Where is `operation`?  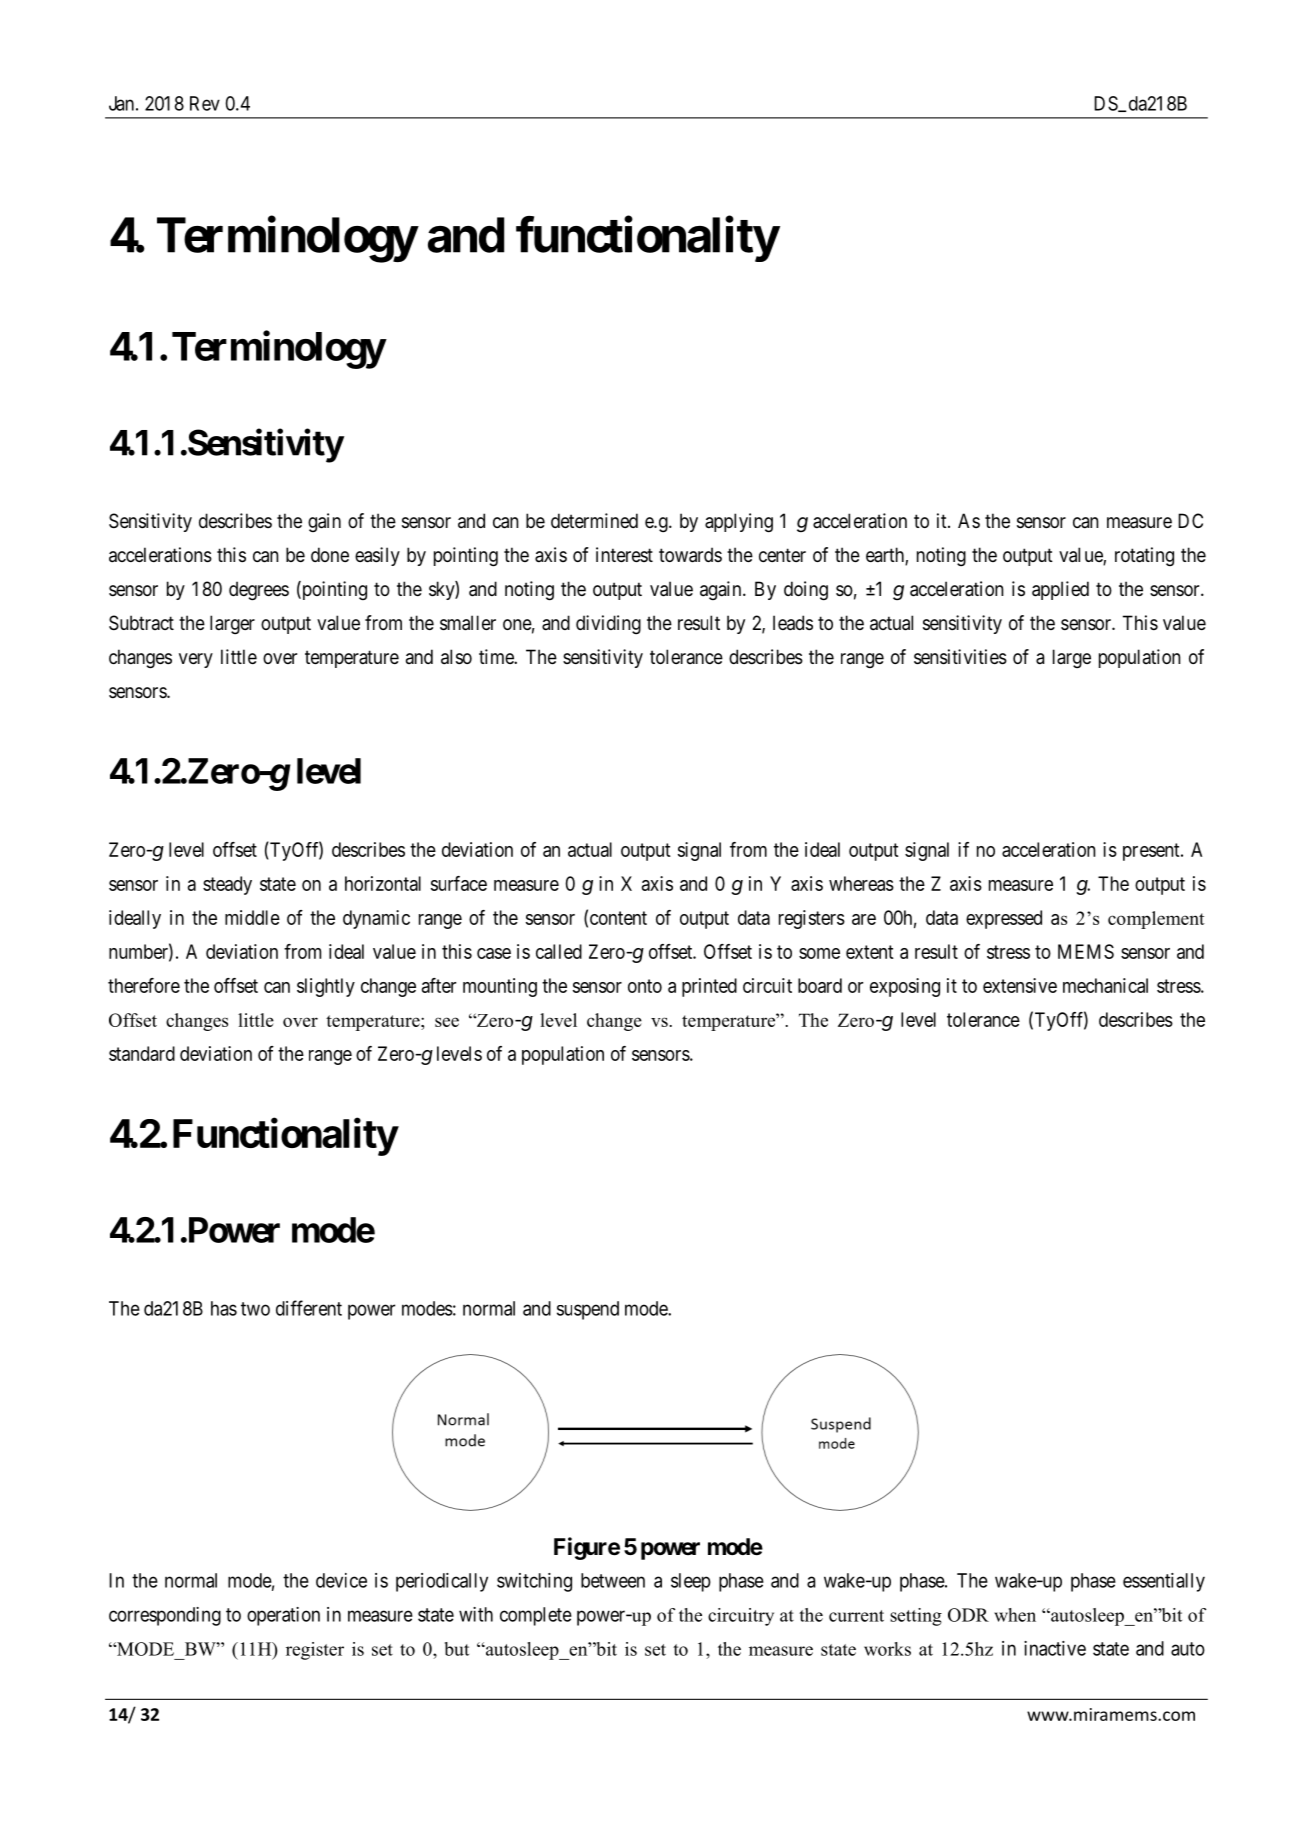
operation is located at coordinates (283, 1616).
